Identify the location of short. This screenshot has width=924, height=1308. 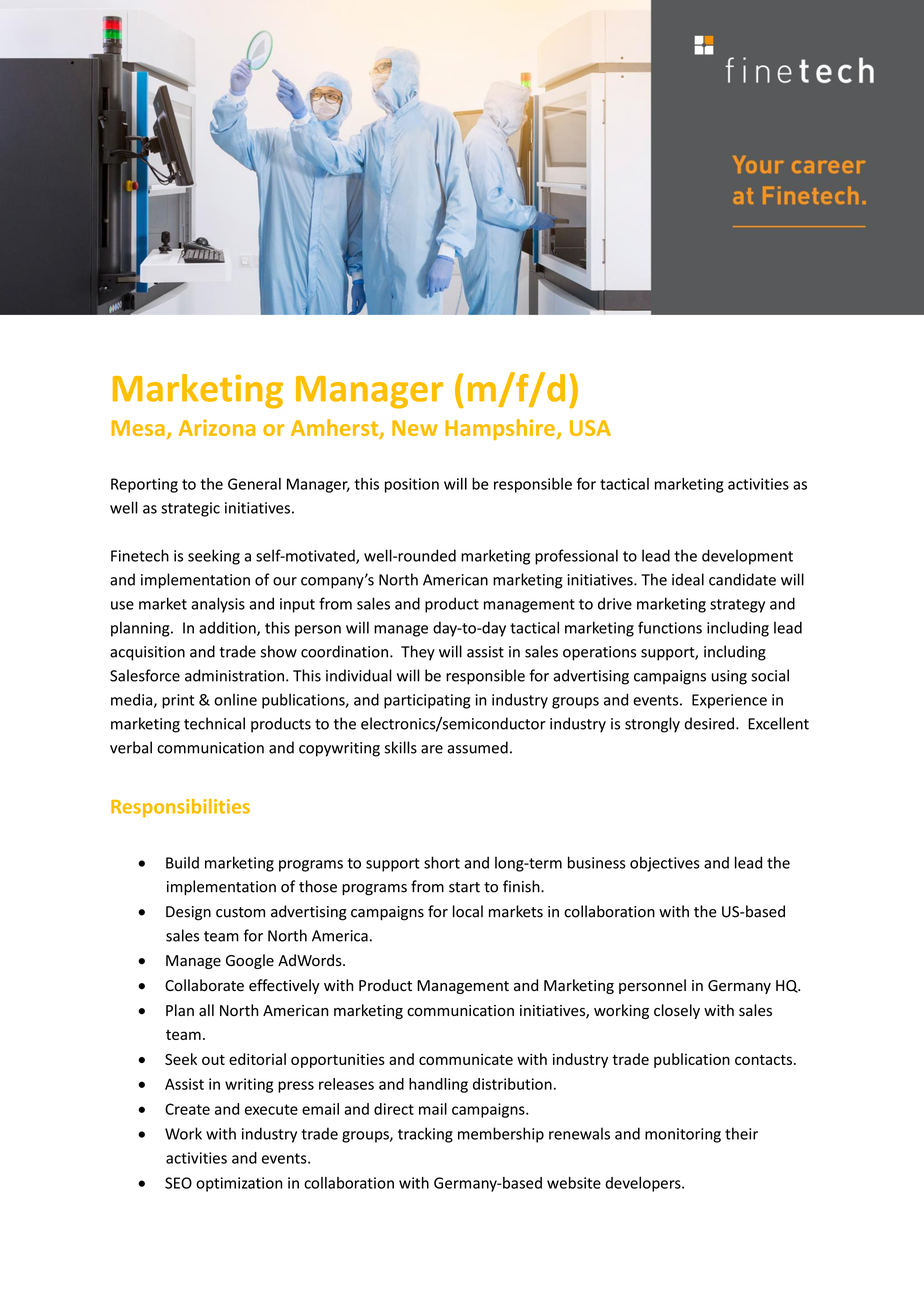
(442, 862).
